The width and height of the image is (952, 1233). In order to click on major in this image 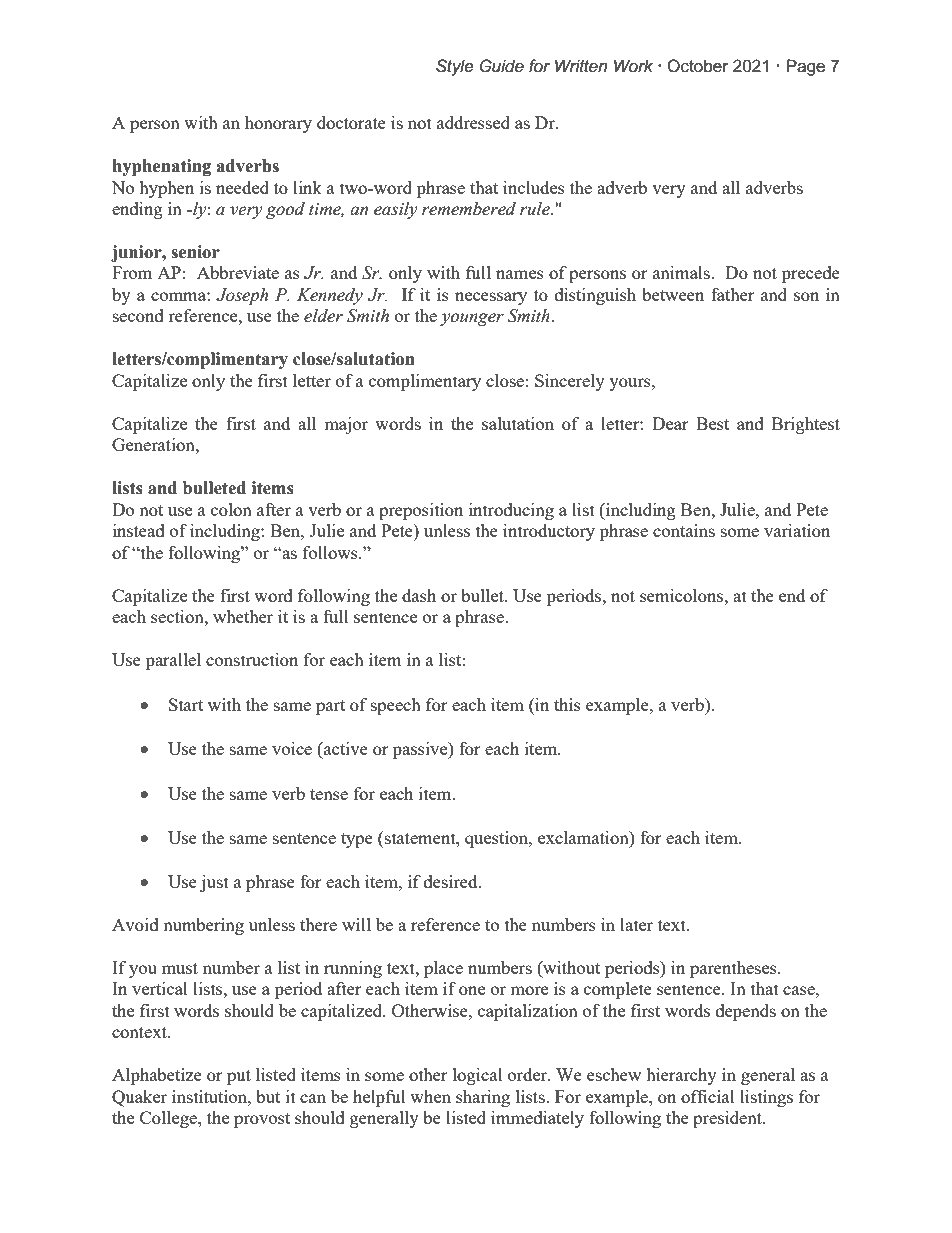, I will do `click(346, 425)`.
